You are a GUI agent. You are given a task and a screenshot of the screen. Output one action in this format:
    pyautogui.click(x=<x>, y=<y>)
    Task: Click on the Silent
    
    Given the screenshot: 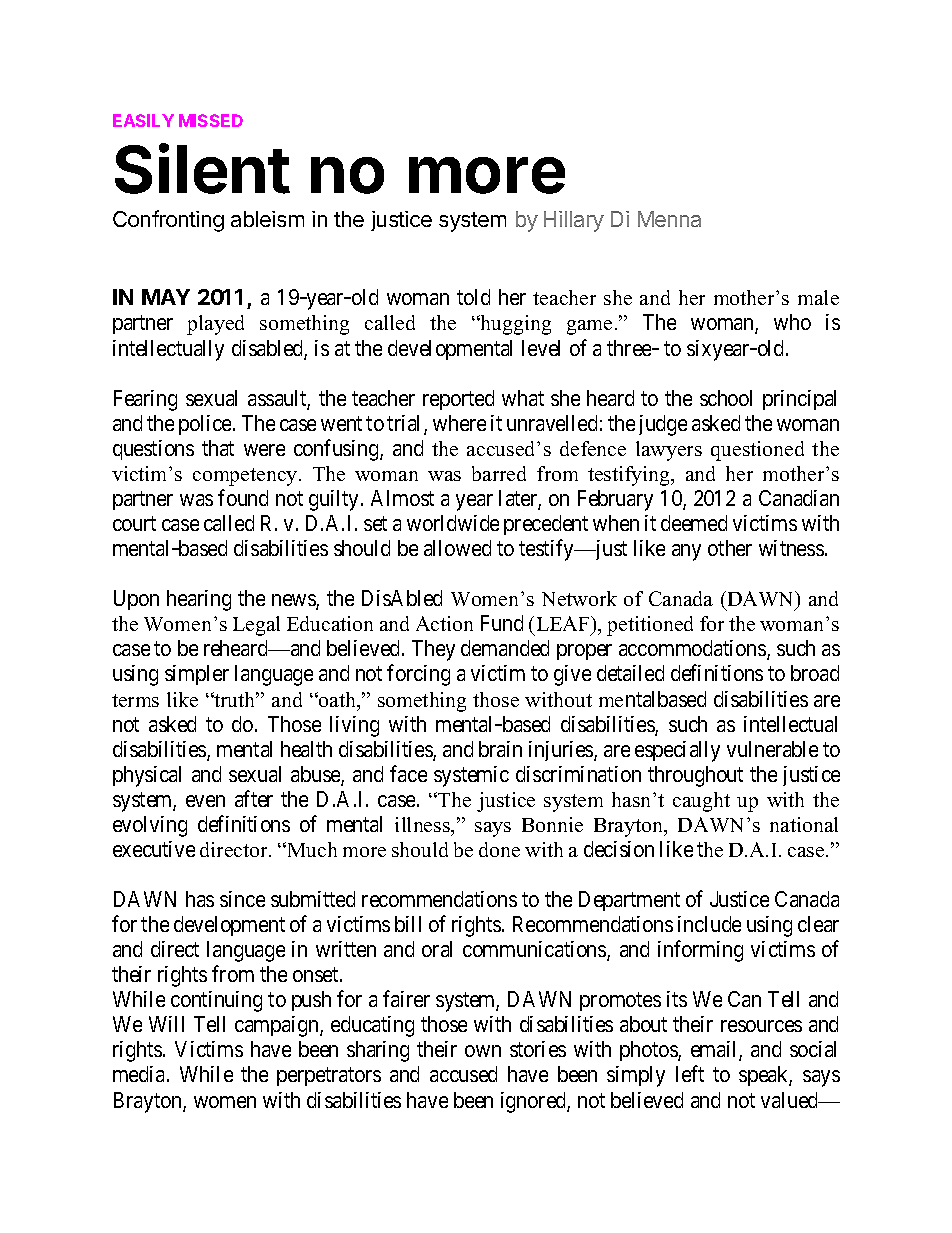 What is the action you would take?
    pyautogui.click(x=202, y=168)
